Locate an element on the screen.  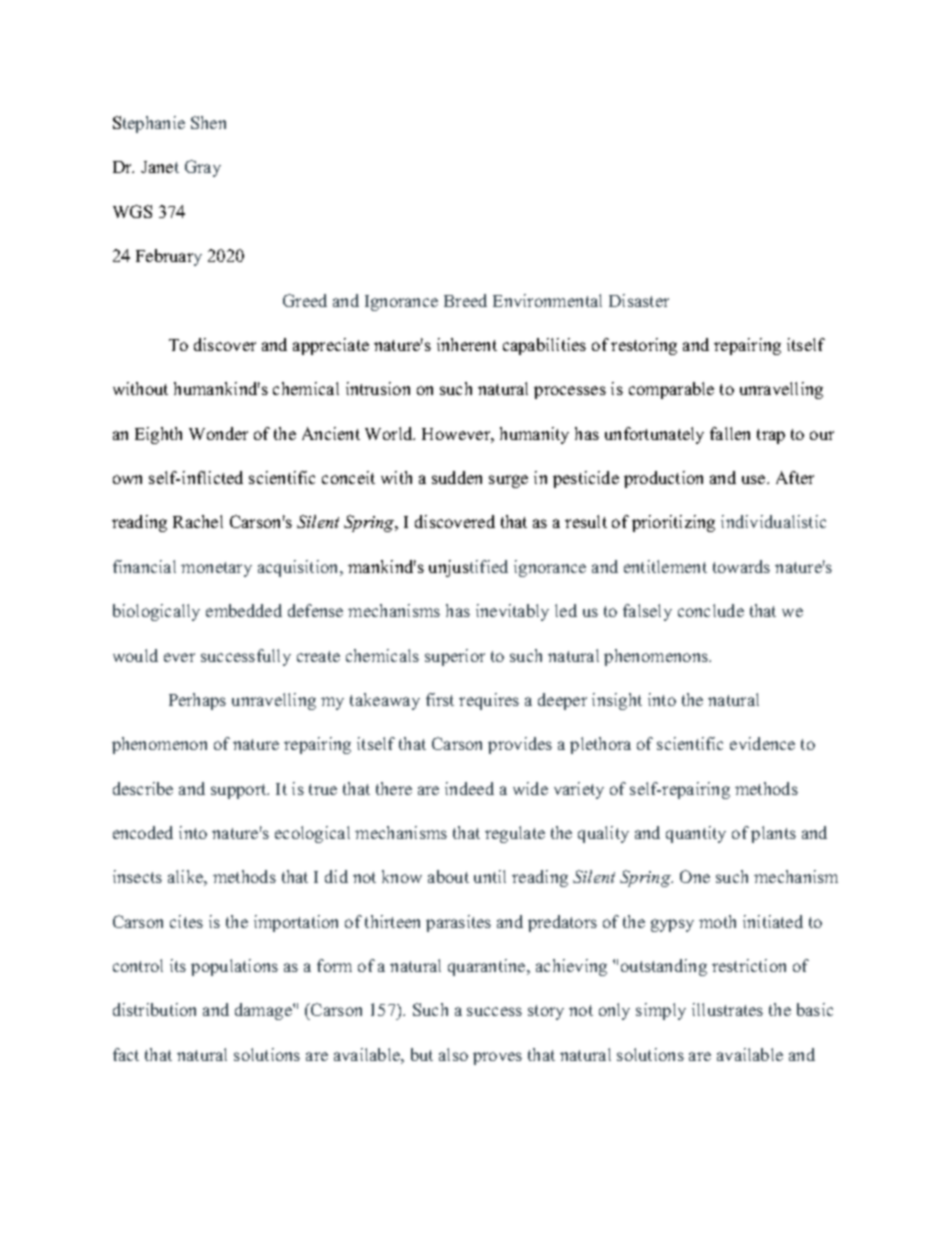
until is located at coordinates (490, 876).
